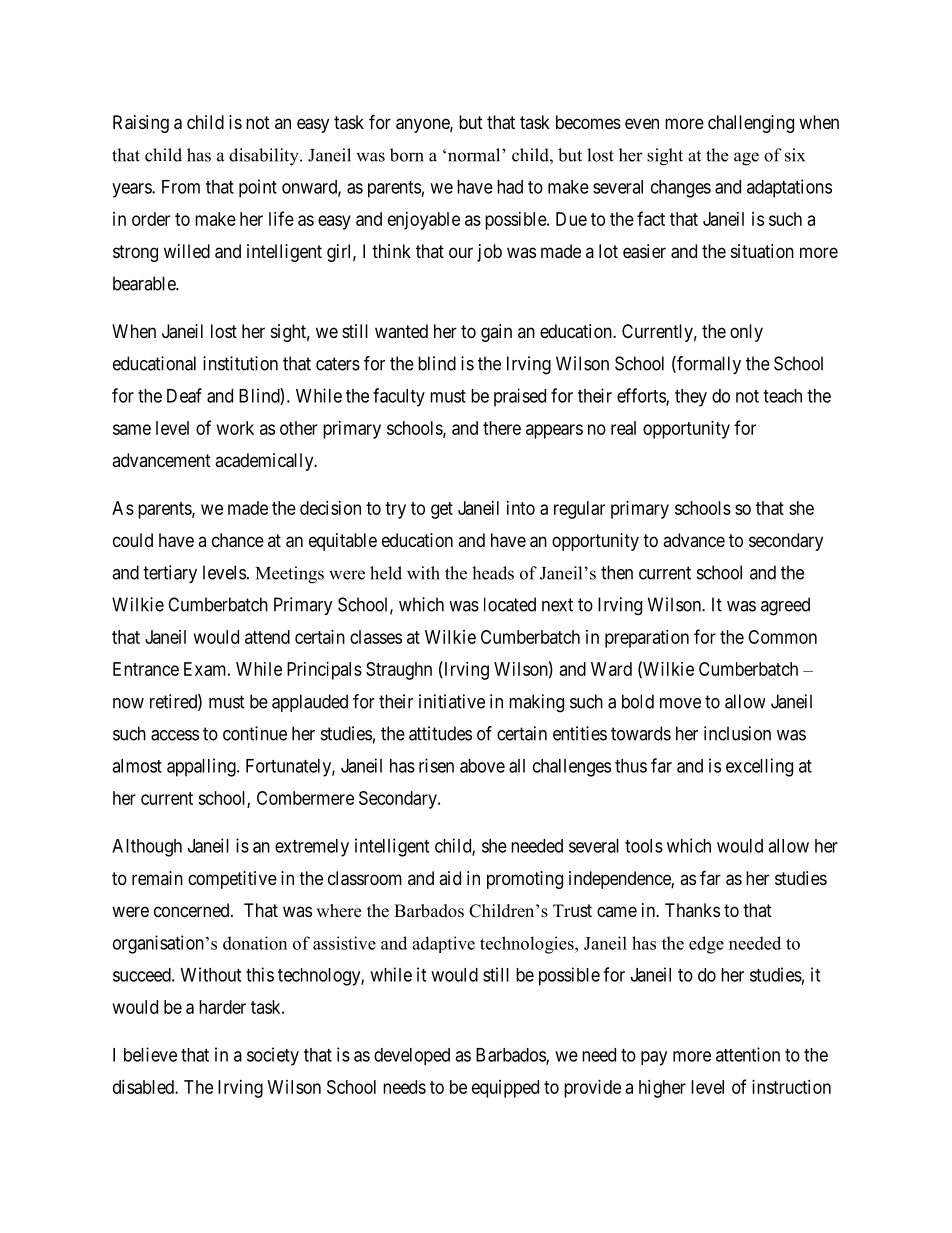 The width and height of the screenshot is (952, 1233). Describe the element at coordinates (785, 606) in the screenshot. I see `agreed` at that location.
